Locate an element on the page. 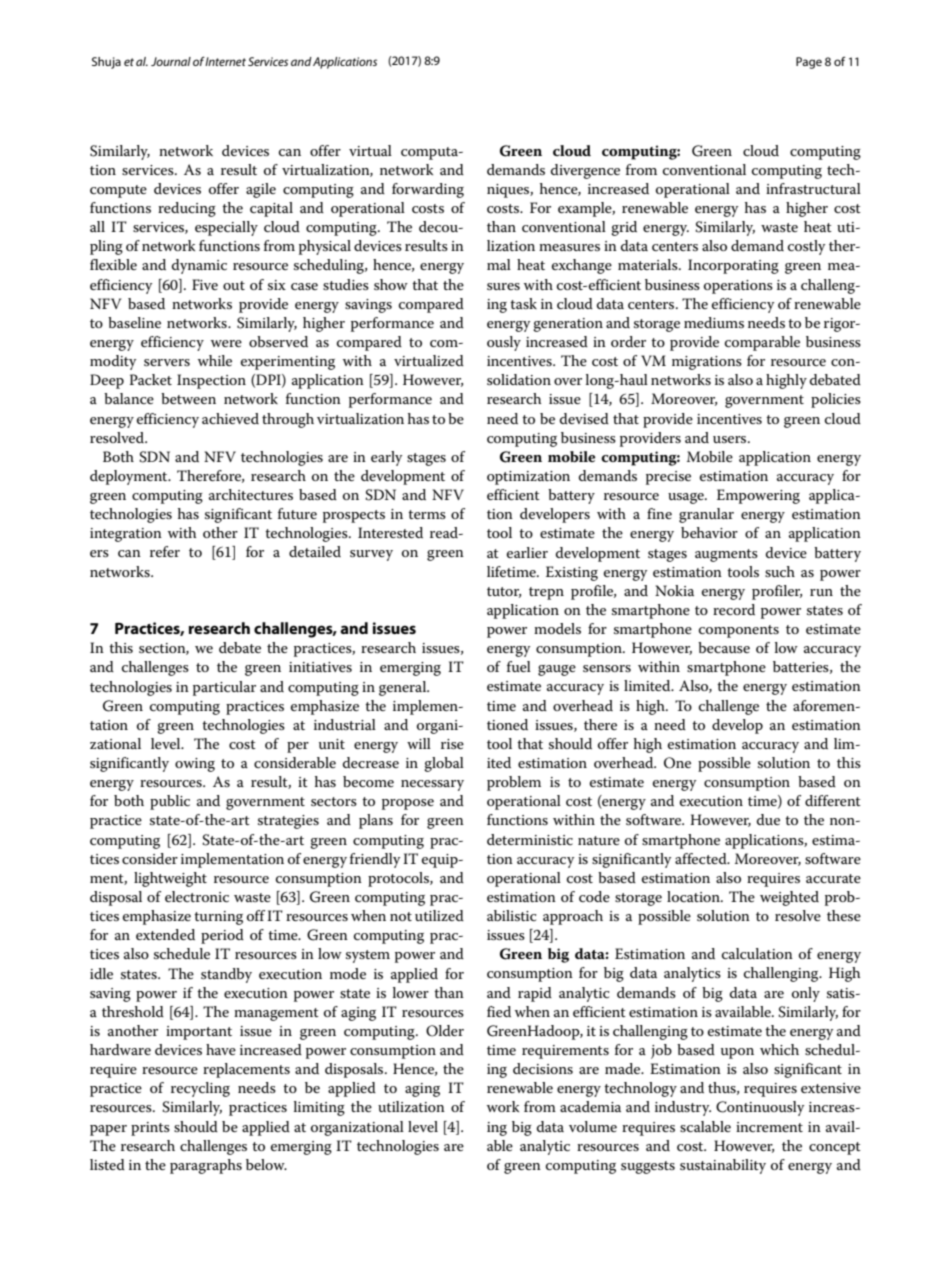 This document has width=952, height=1266. forwarding is located at coordinates (428, 190).
